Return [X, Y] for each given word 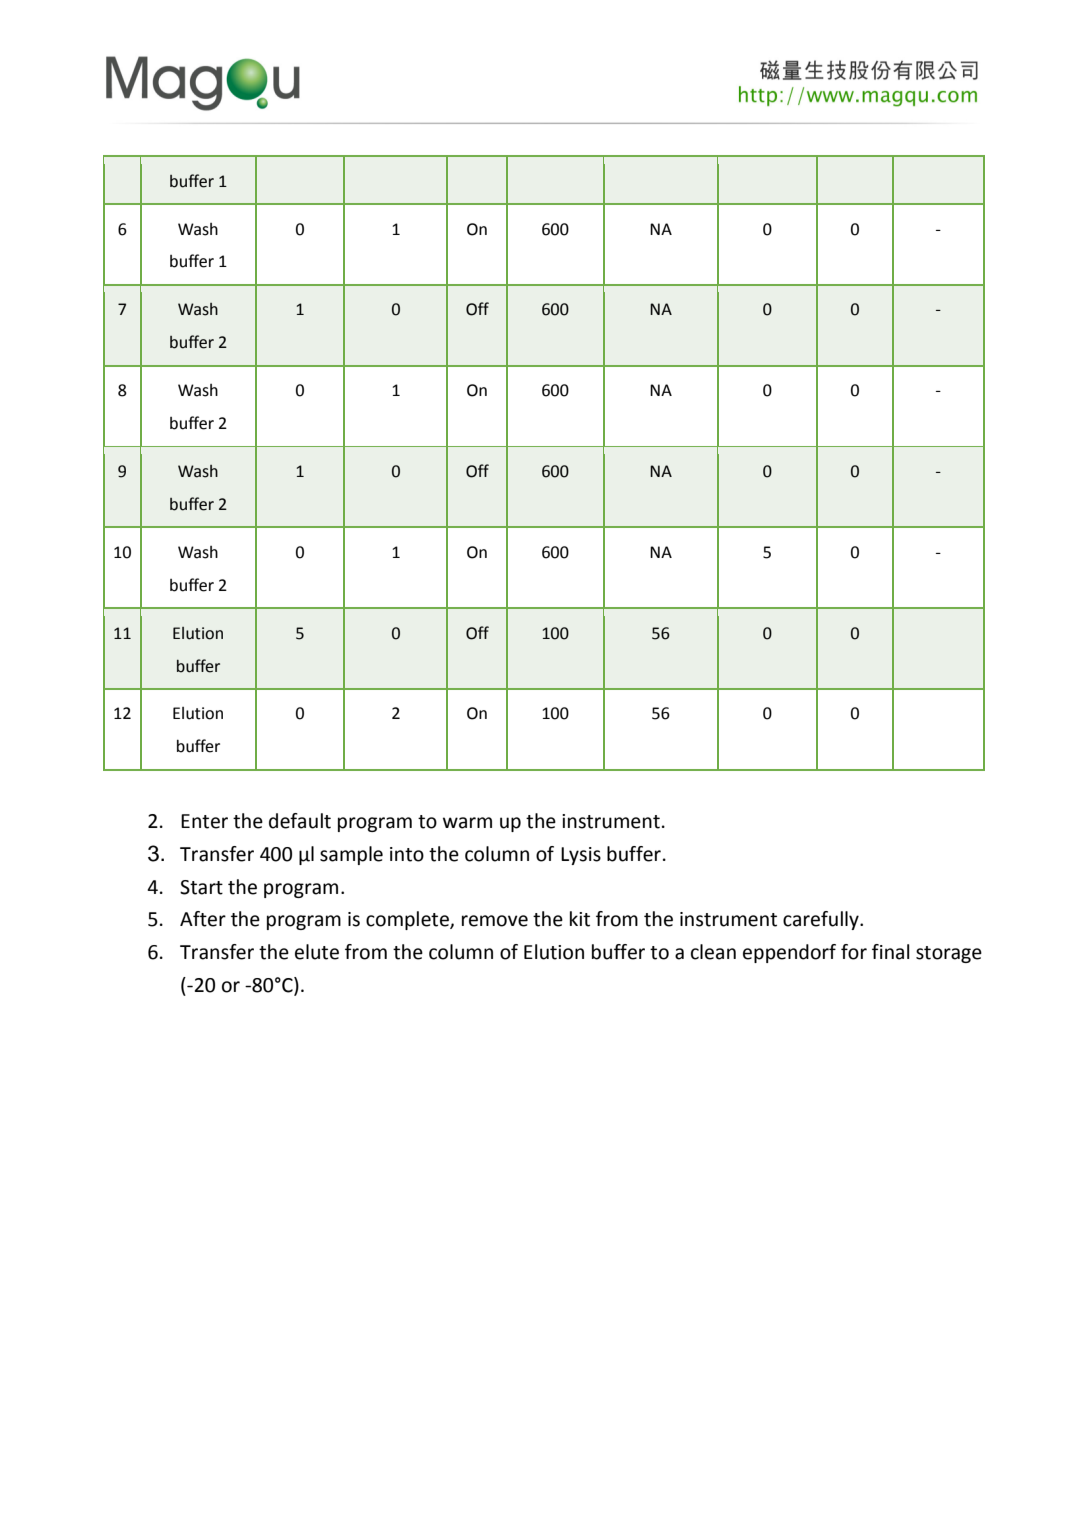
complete [408, 920]
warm [467, 823]
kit [580, 919]
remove [495, 921]
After [203, 919]
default [300, 821]
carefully [822, 920]
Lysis [581, 856]
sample [351, 855]
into [407, 854]
